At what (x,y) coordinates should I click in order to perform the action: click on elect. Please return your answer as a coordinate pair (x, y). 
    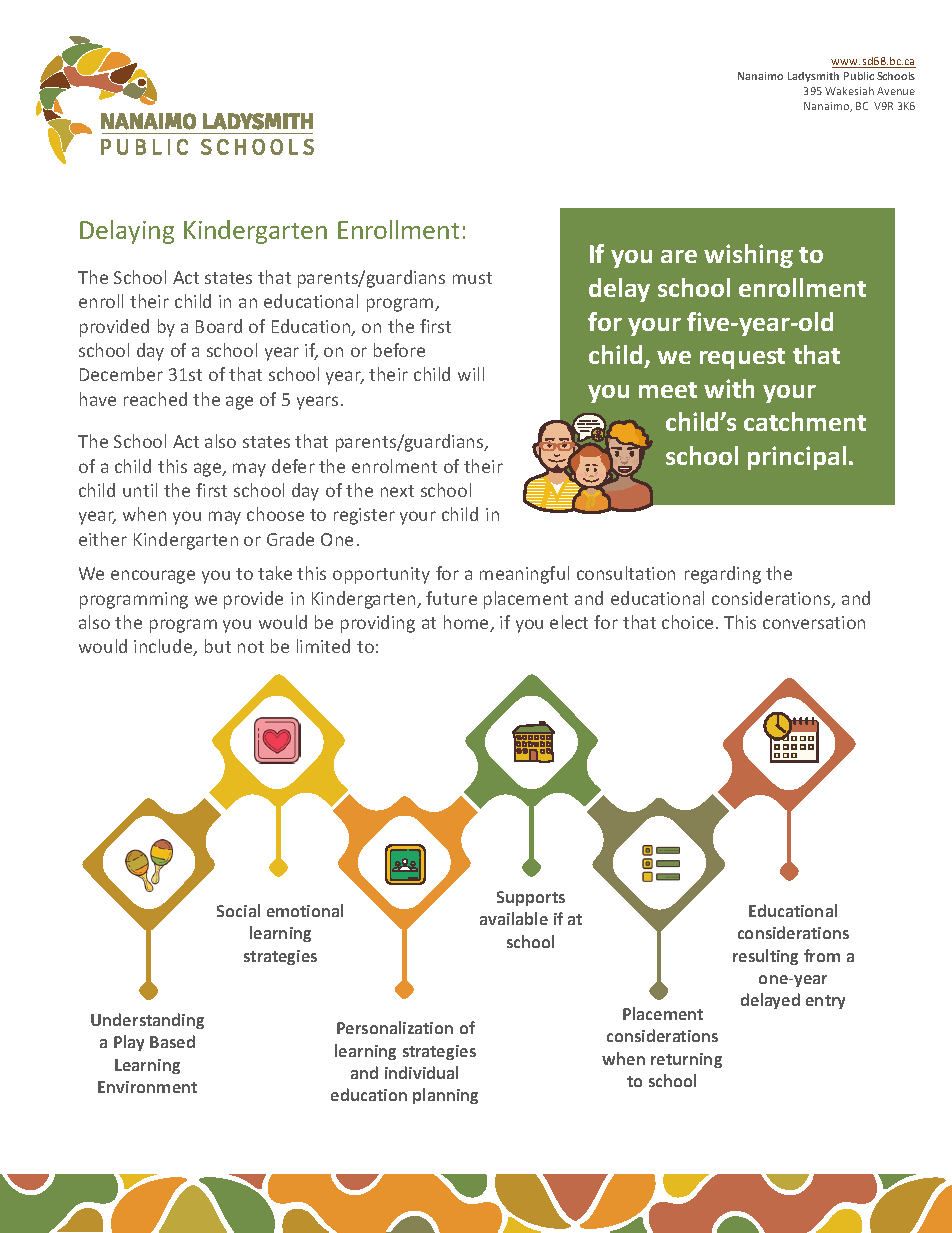
    Looking at the image, I should click on (569, 622).
